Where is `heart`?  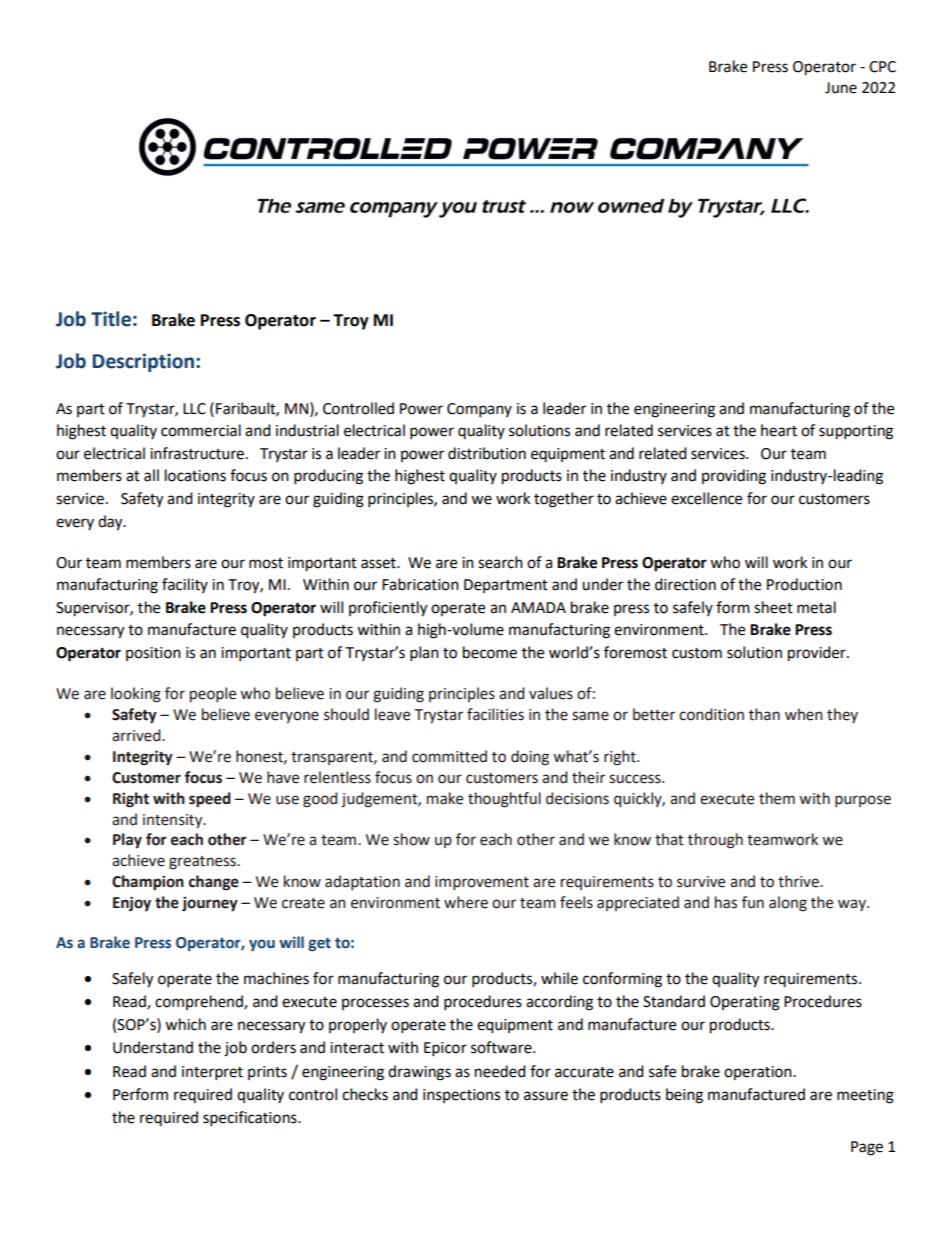 heart is located at coordinates (779, 430).
